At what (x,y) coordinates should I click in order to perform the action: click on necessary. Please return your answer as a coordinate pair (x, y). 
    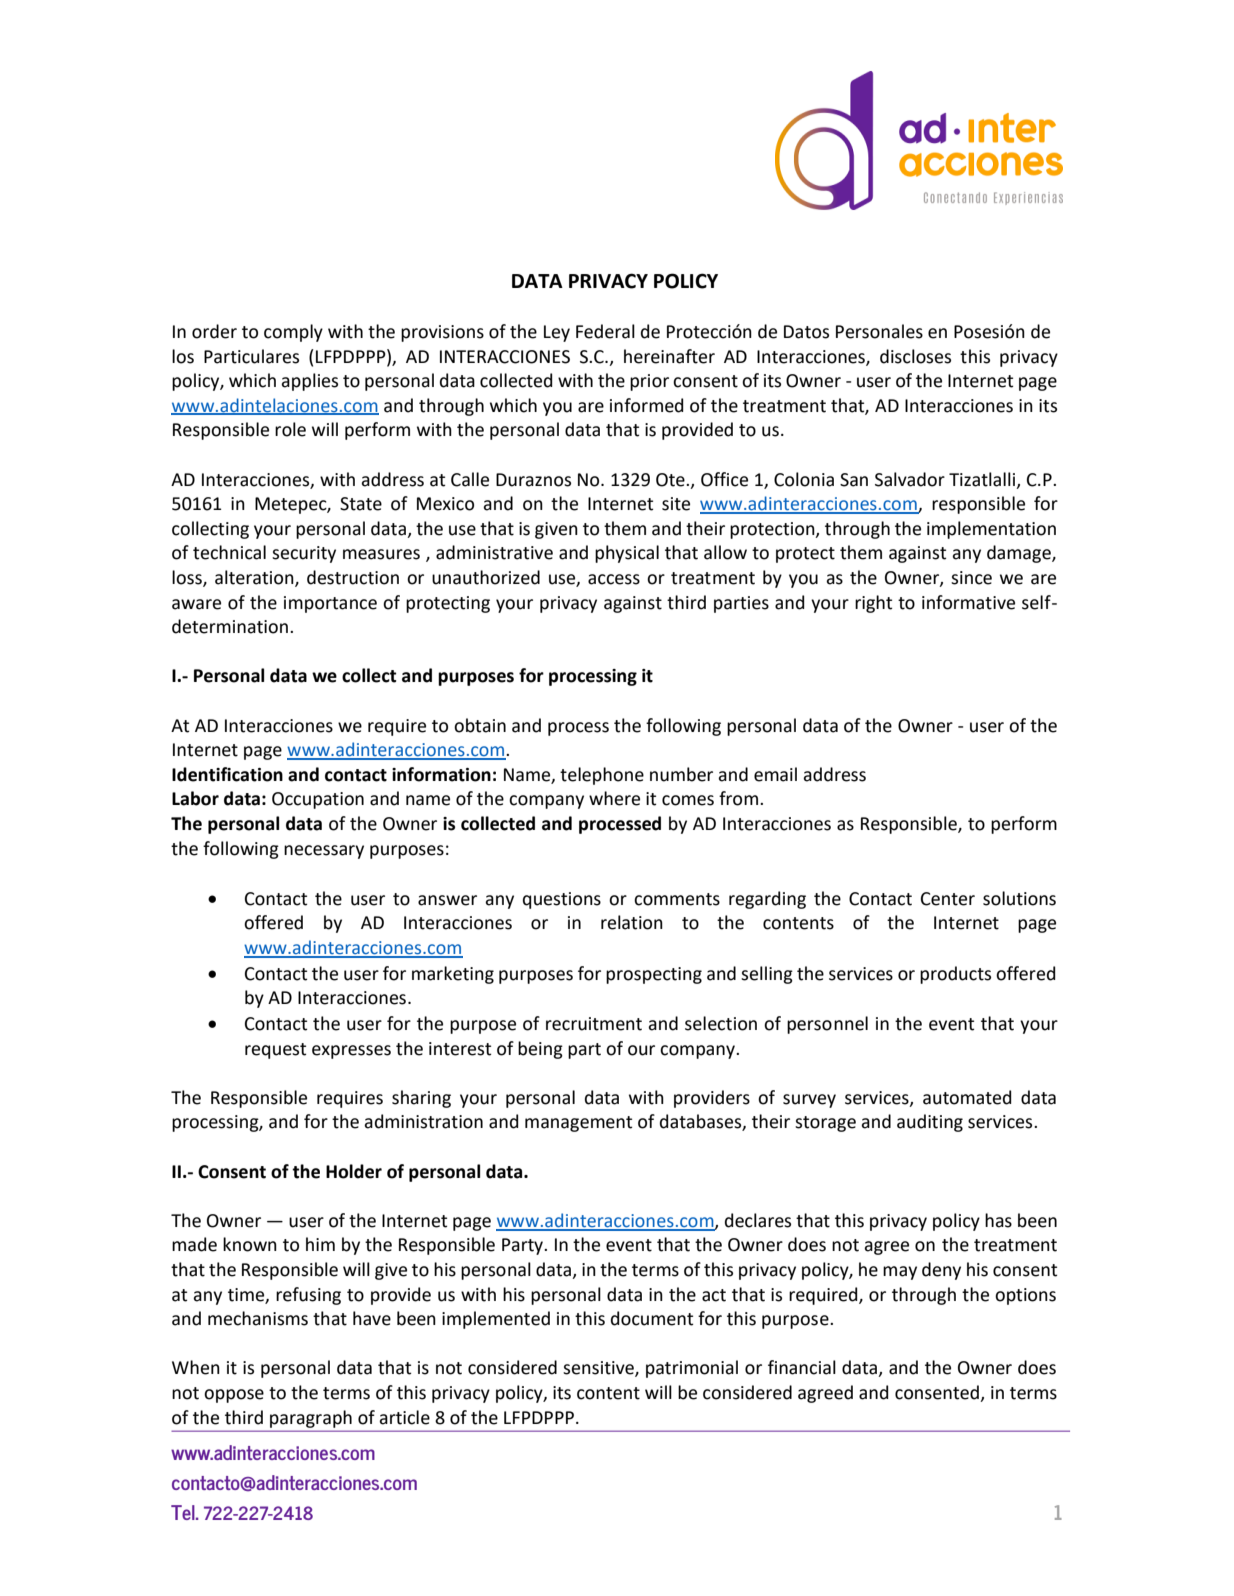
    Looking at the image, I should click on (324, 852).
